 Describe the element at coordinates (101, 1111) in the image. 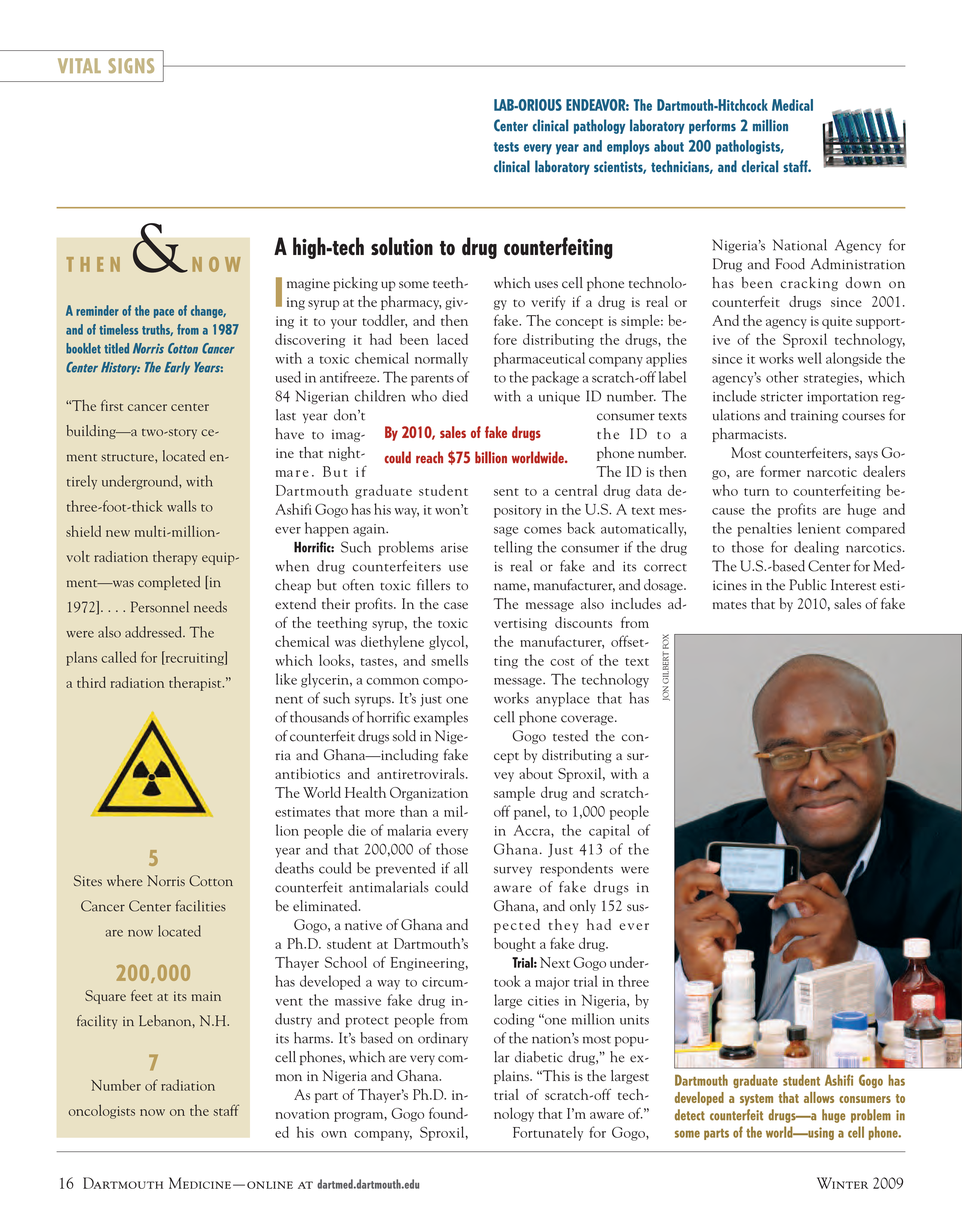

I see `oncologists` at that location.
